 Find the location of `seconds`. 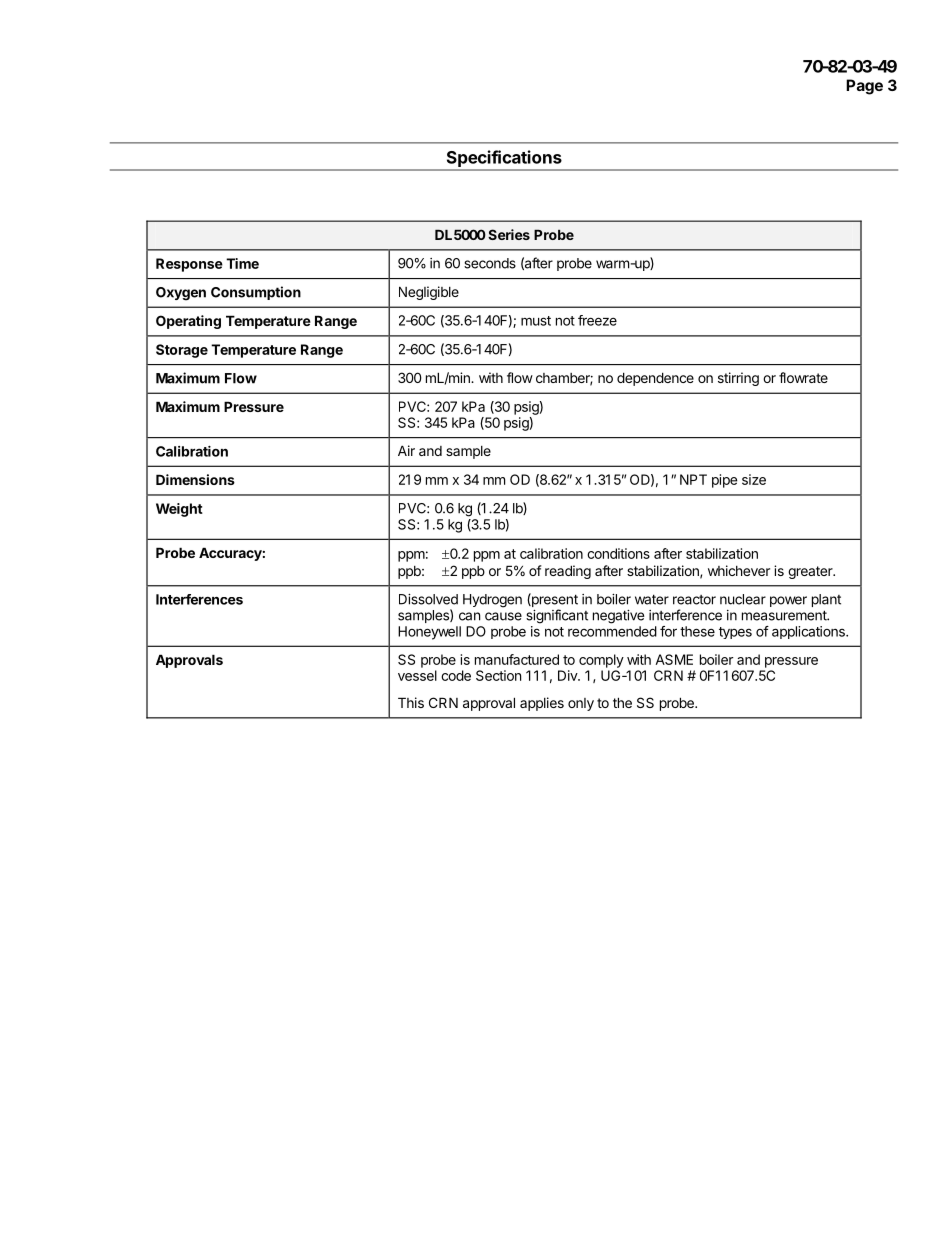

seconds is located at coordinates (490, 263).
